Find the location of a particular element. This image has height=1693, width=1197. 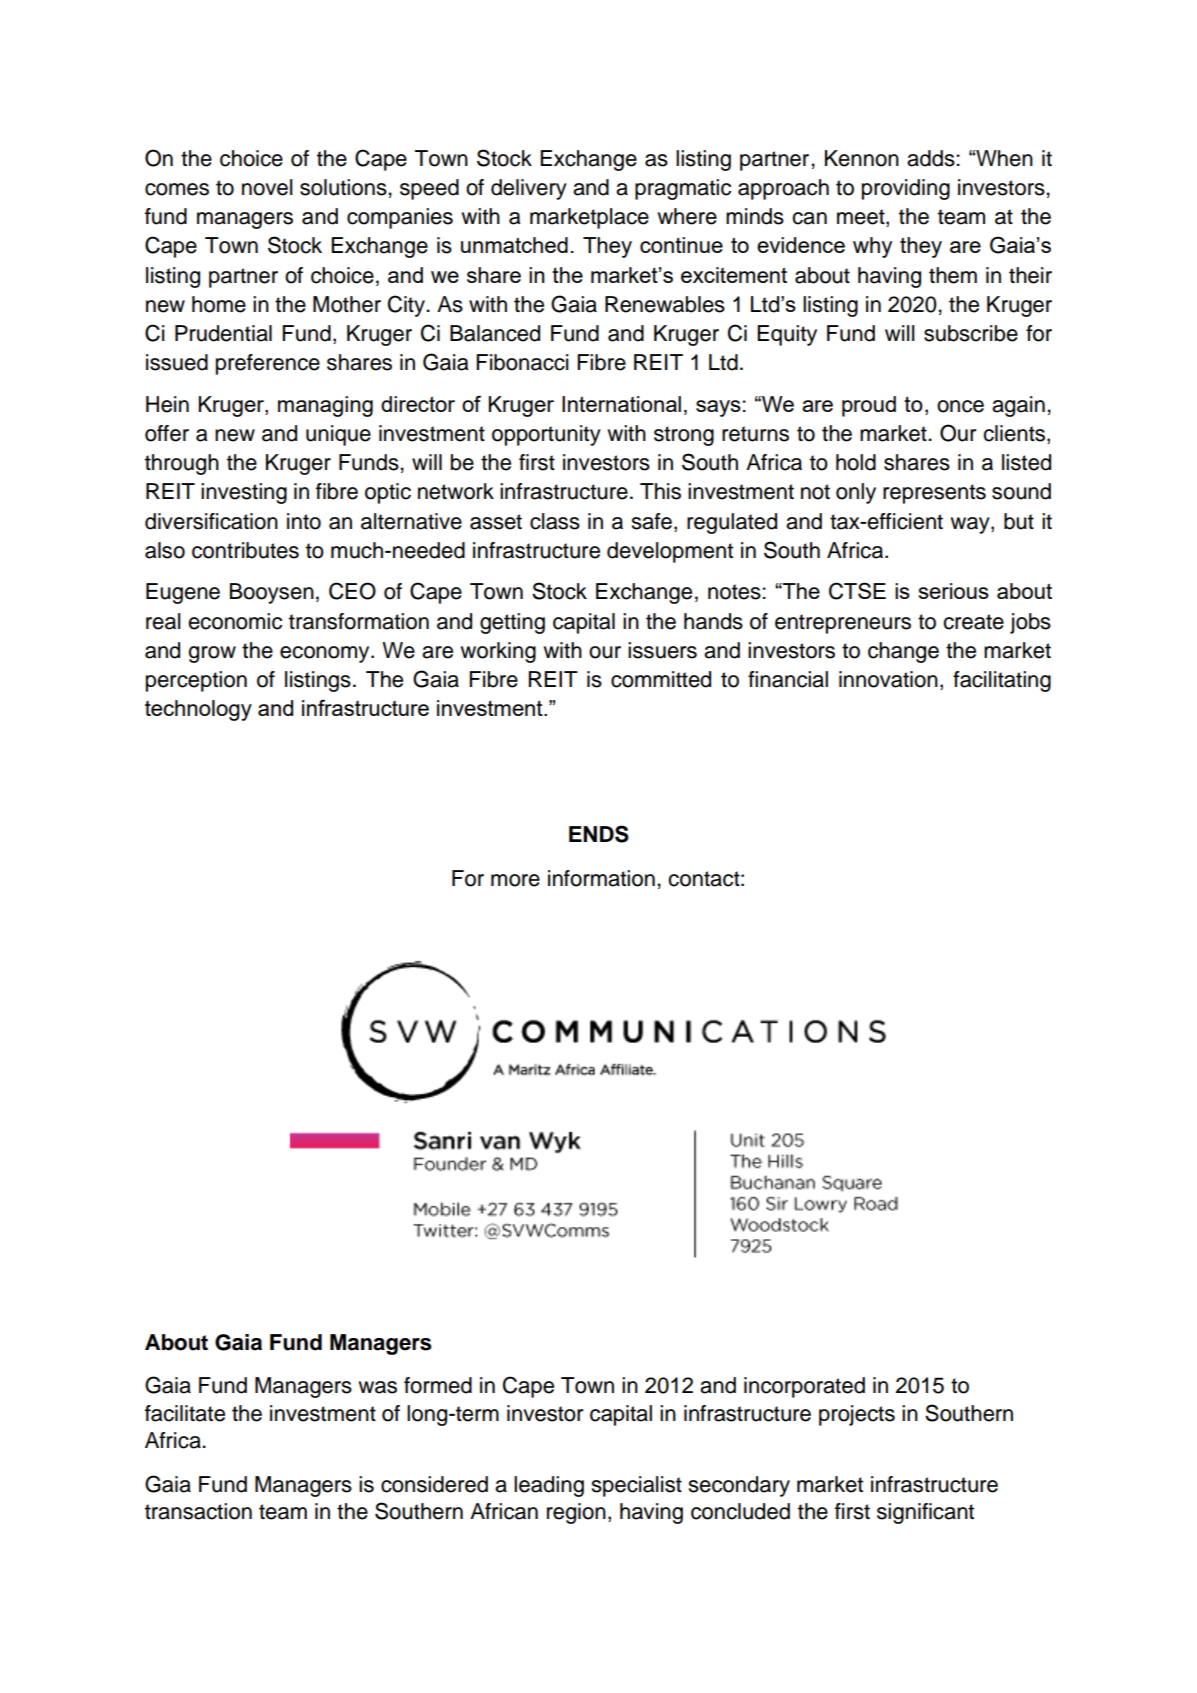

providing is located at coordinates (906, 189).
